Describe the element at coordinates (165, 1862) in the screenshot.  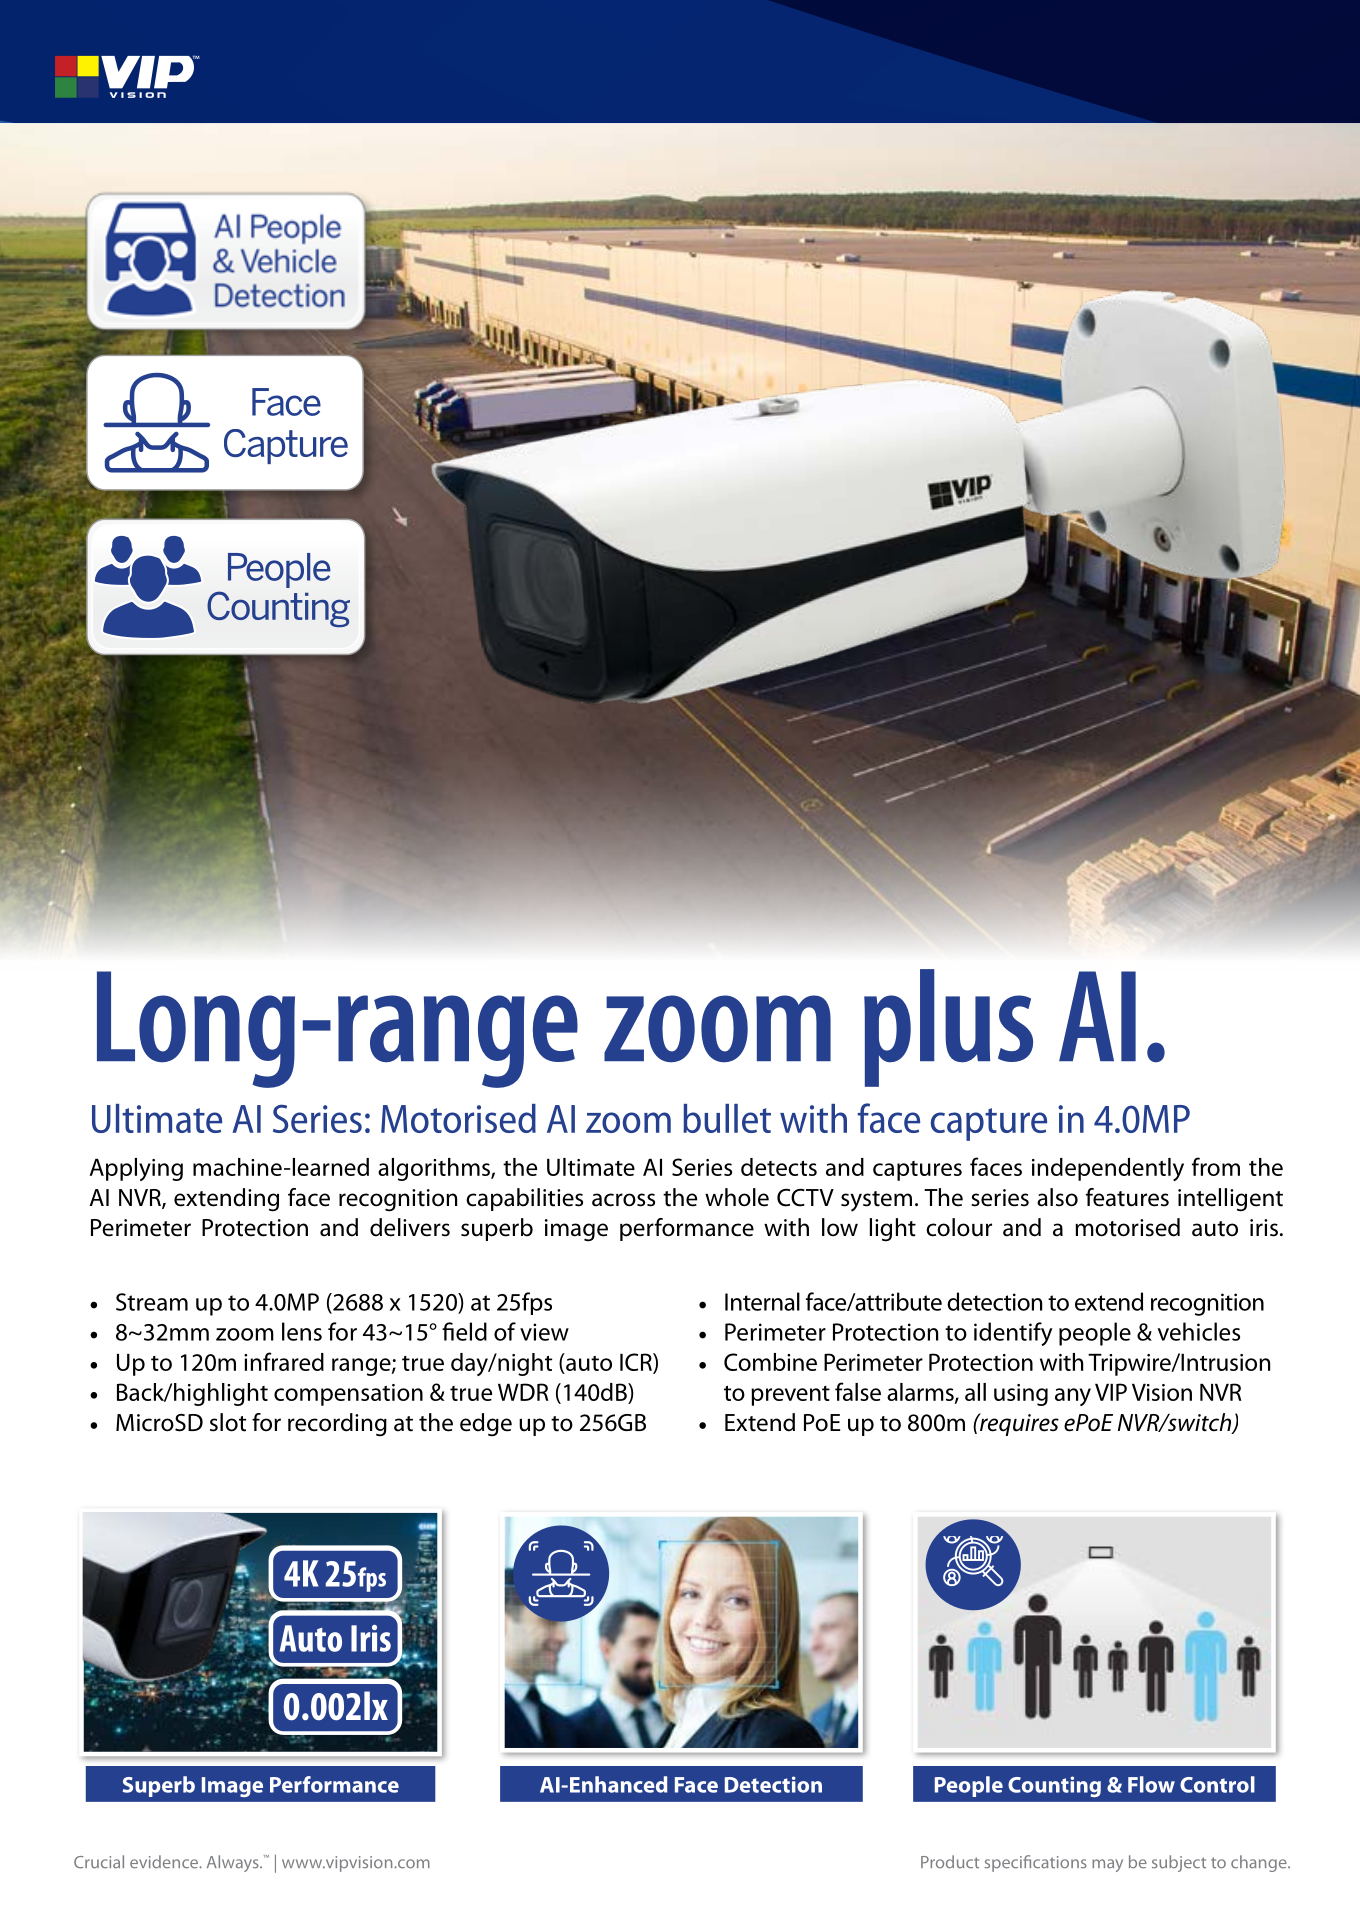
I see `evidence` at that location.
